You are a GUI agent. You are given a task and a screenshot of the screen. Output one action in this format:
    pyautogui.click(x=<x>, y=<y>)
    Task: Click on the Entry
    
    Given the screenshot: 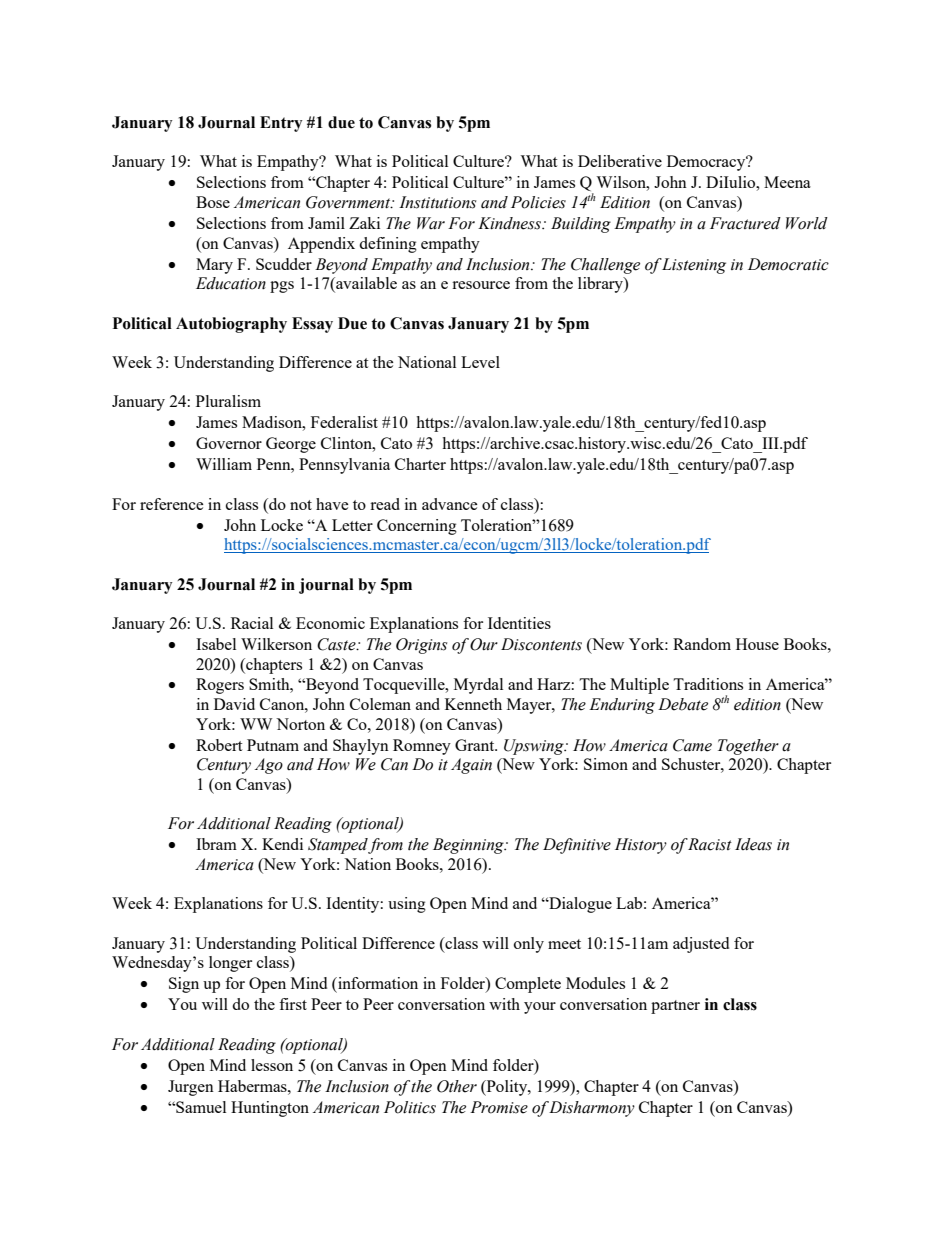 What is the action you would take?
    pyautogui.click(x=281, y=124)
